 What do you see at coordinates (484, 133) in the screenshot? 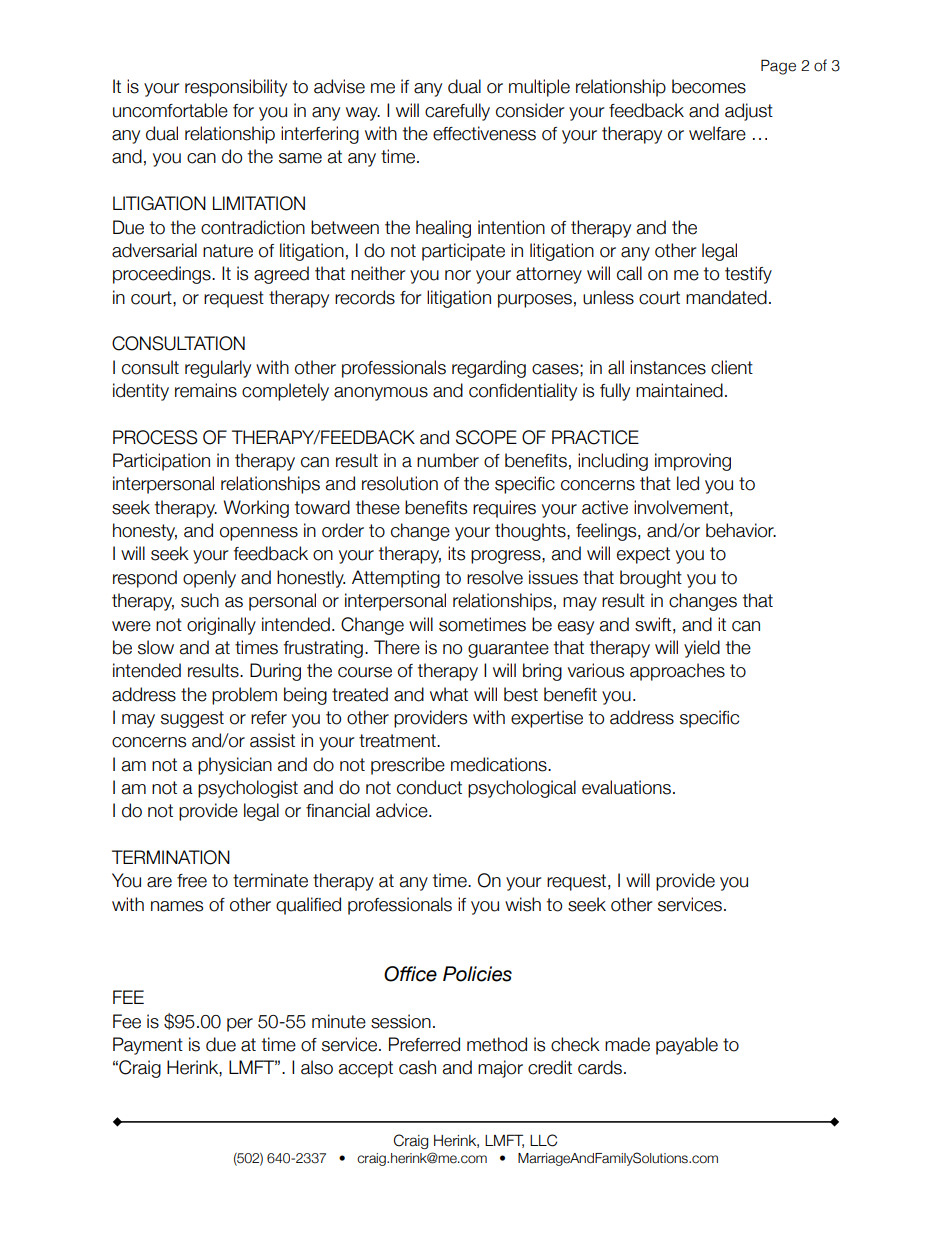
I see `effectiveness` at bounding box center [484, 133].
